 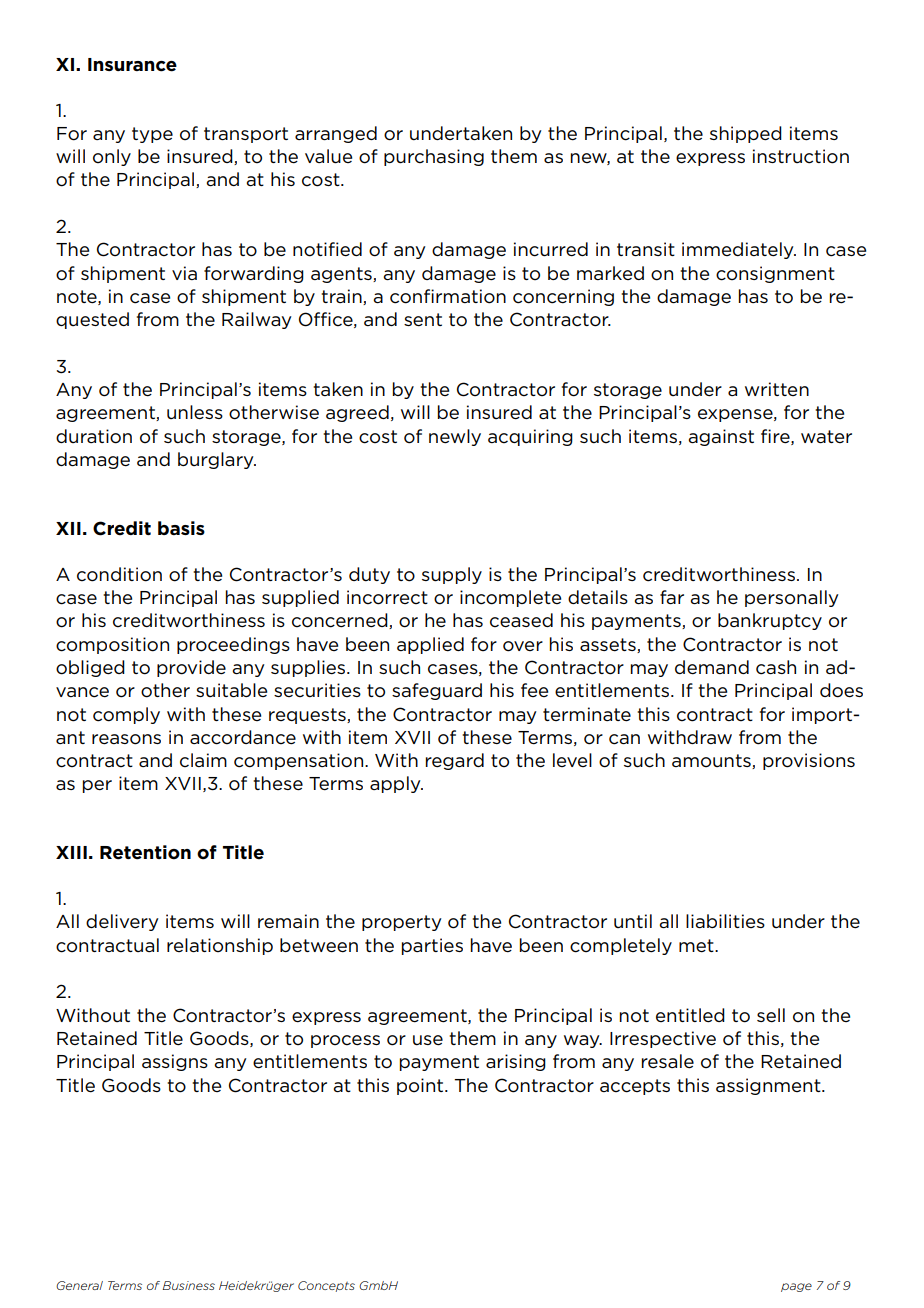 What do you see at coordinates (181, 528) in the document?
I see `basis` at bounding box center [181, 528].
